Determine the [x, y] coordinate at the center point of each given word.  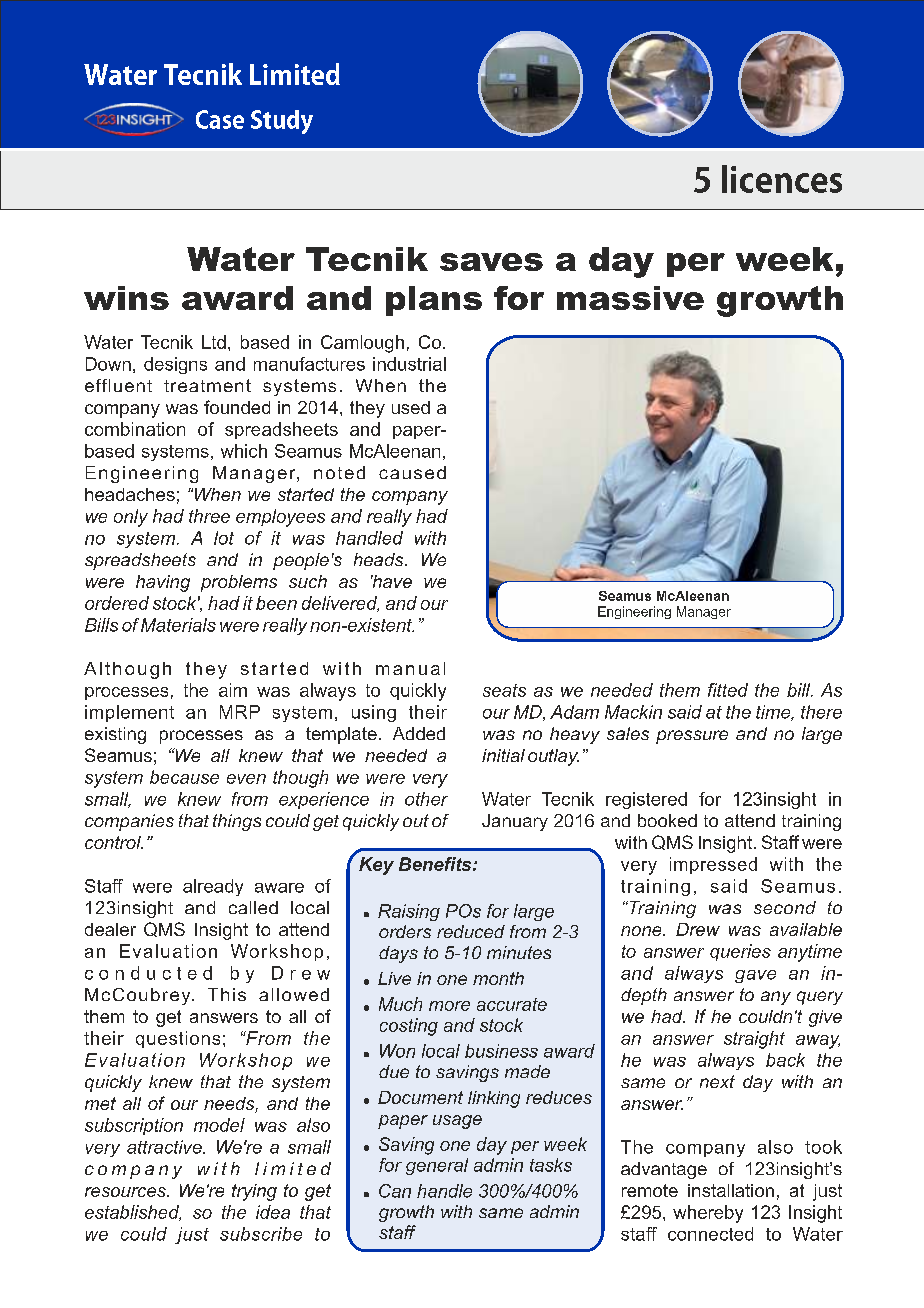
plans [434, 301]
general [437, 1166]
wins [126, 298]
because [184, 777]
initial [503, 755]
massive [630, 298]
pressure [692, 737]
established [133, 1213]
